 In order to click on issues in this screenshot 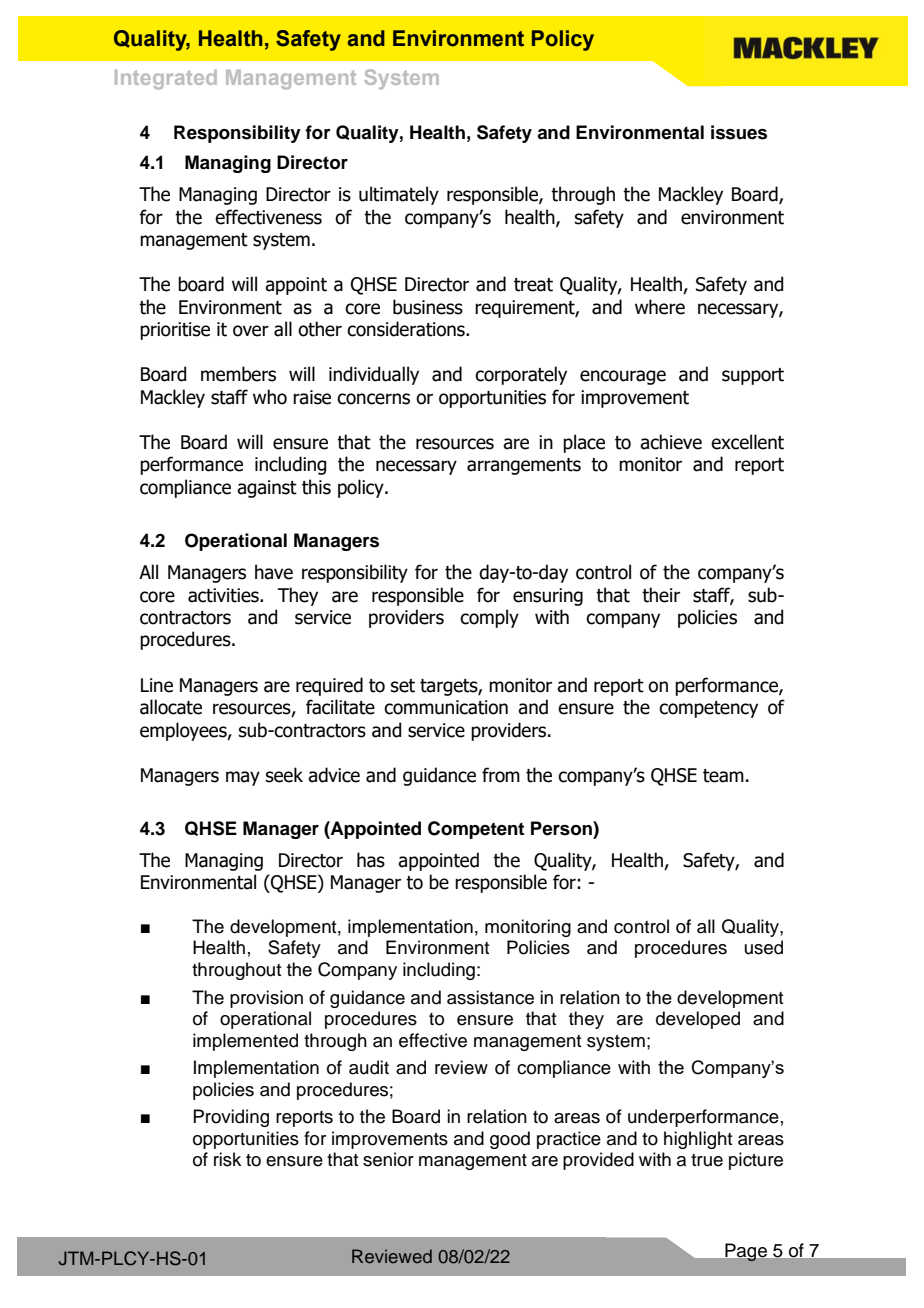, I will do `click(739, 132)`.
